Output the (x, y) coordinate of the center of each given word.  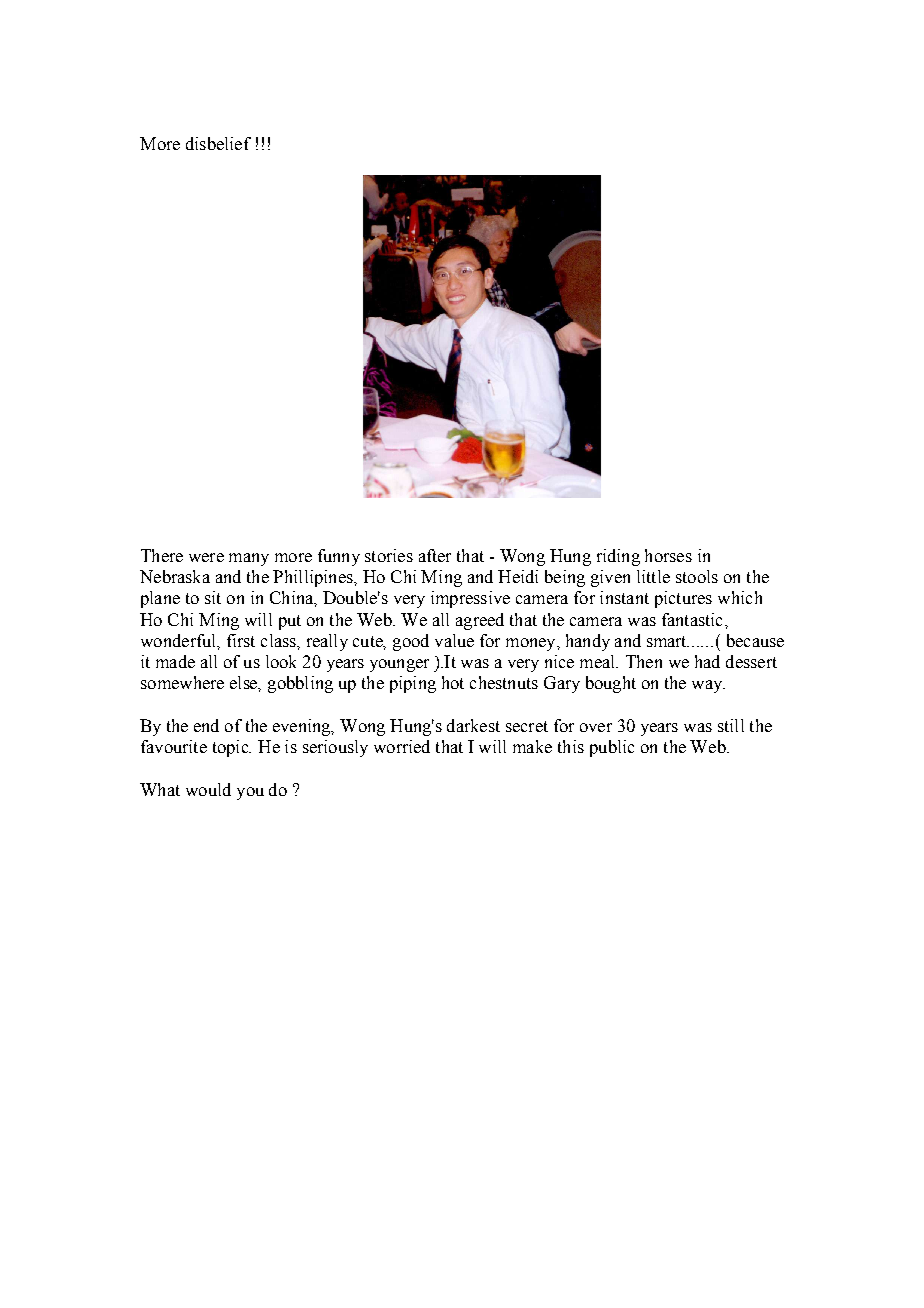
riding (618, 557)
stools (697, 576)
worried (402, 746)
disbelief (218, 143)
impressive (470, 599)
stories (389, 555)
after (435, 555)
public (612, 748)
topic (232, 748)
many (249, 559)
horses (668, 555)
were (206, 557)
